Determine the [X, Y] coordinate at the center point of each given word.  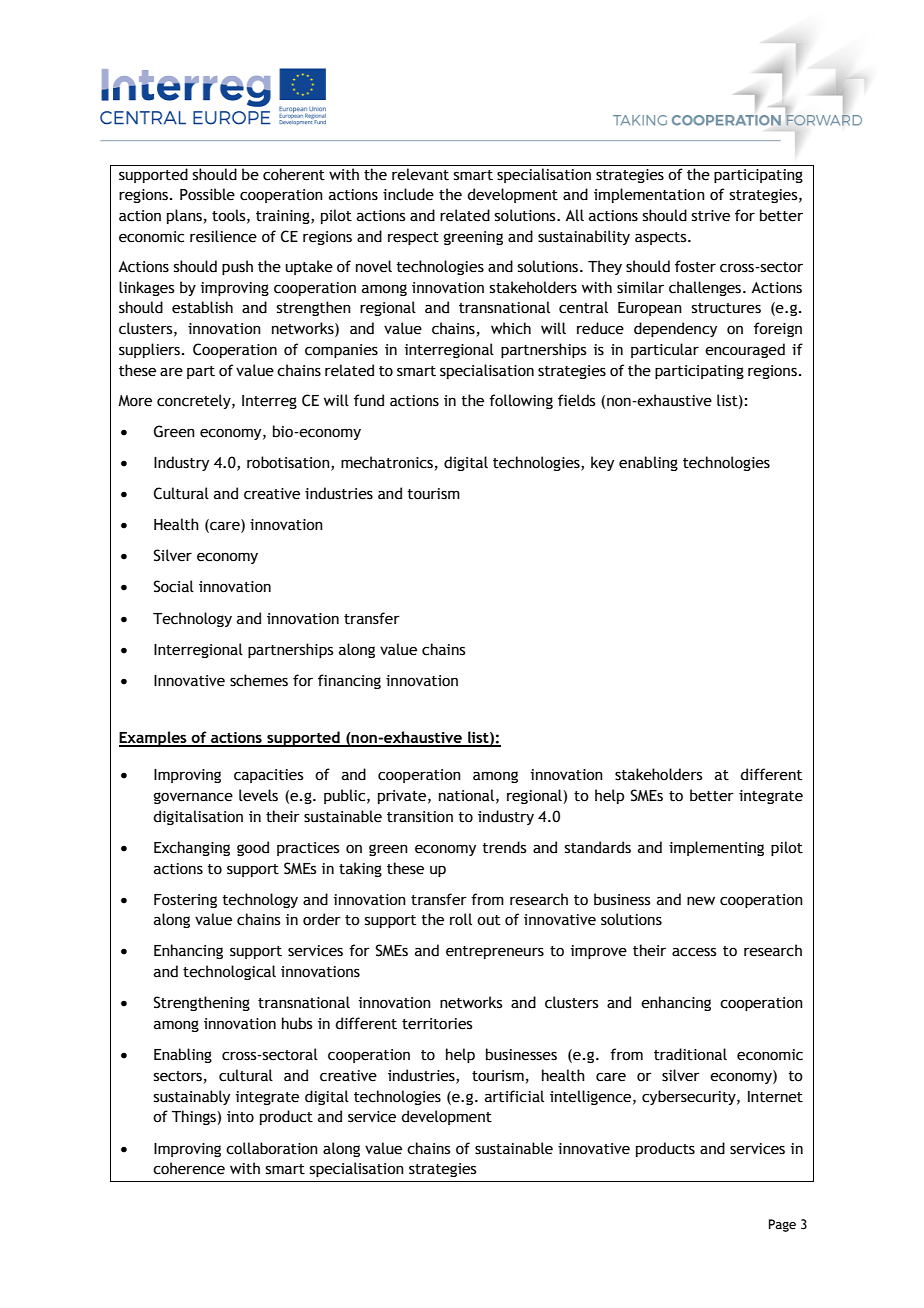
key [602, 463]
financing [349, 681]
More [135, 401]
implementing [716, 848]
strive [711, 216]
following [521, 401]
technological [229, 972]
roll [461, 919]
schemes [259, 680]
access [694, 952]
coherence [189, 1168]
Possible [207, 194]
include [408, 194]
